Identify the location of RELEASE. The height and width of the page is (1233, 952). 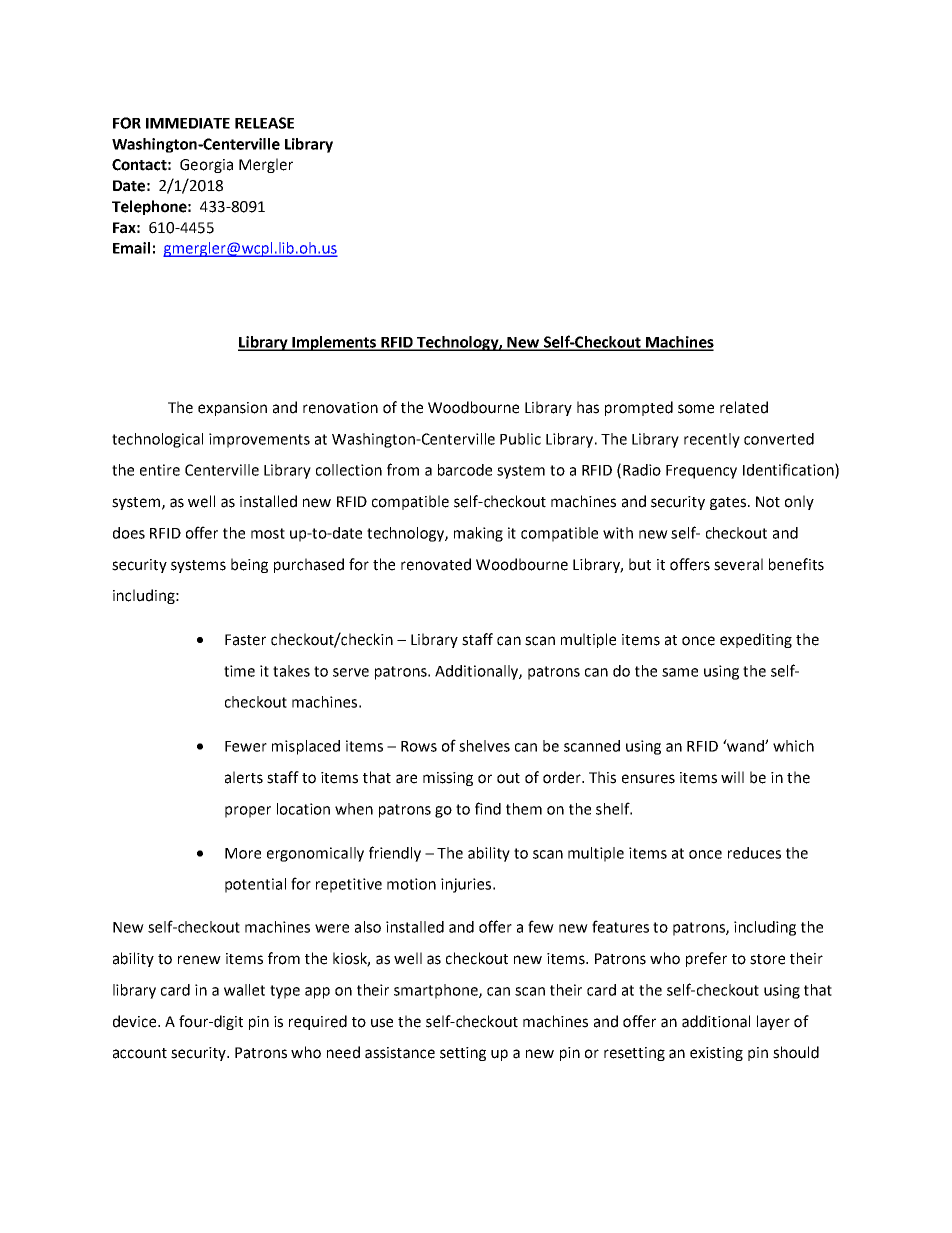
(264, 123).
